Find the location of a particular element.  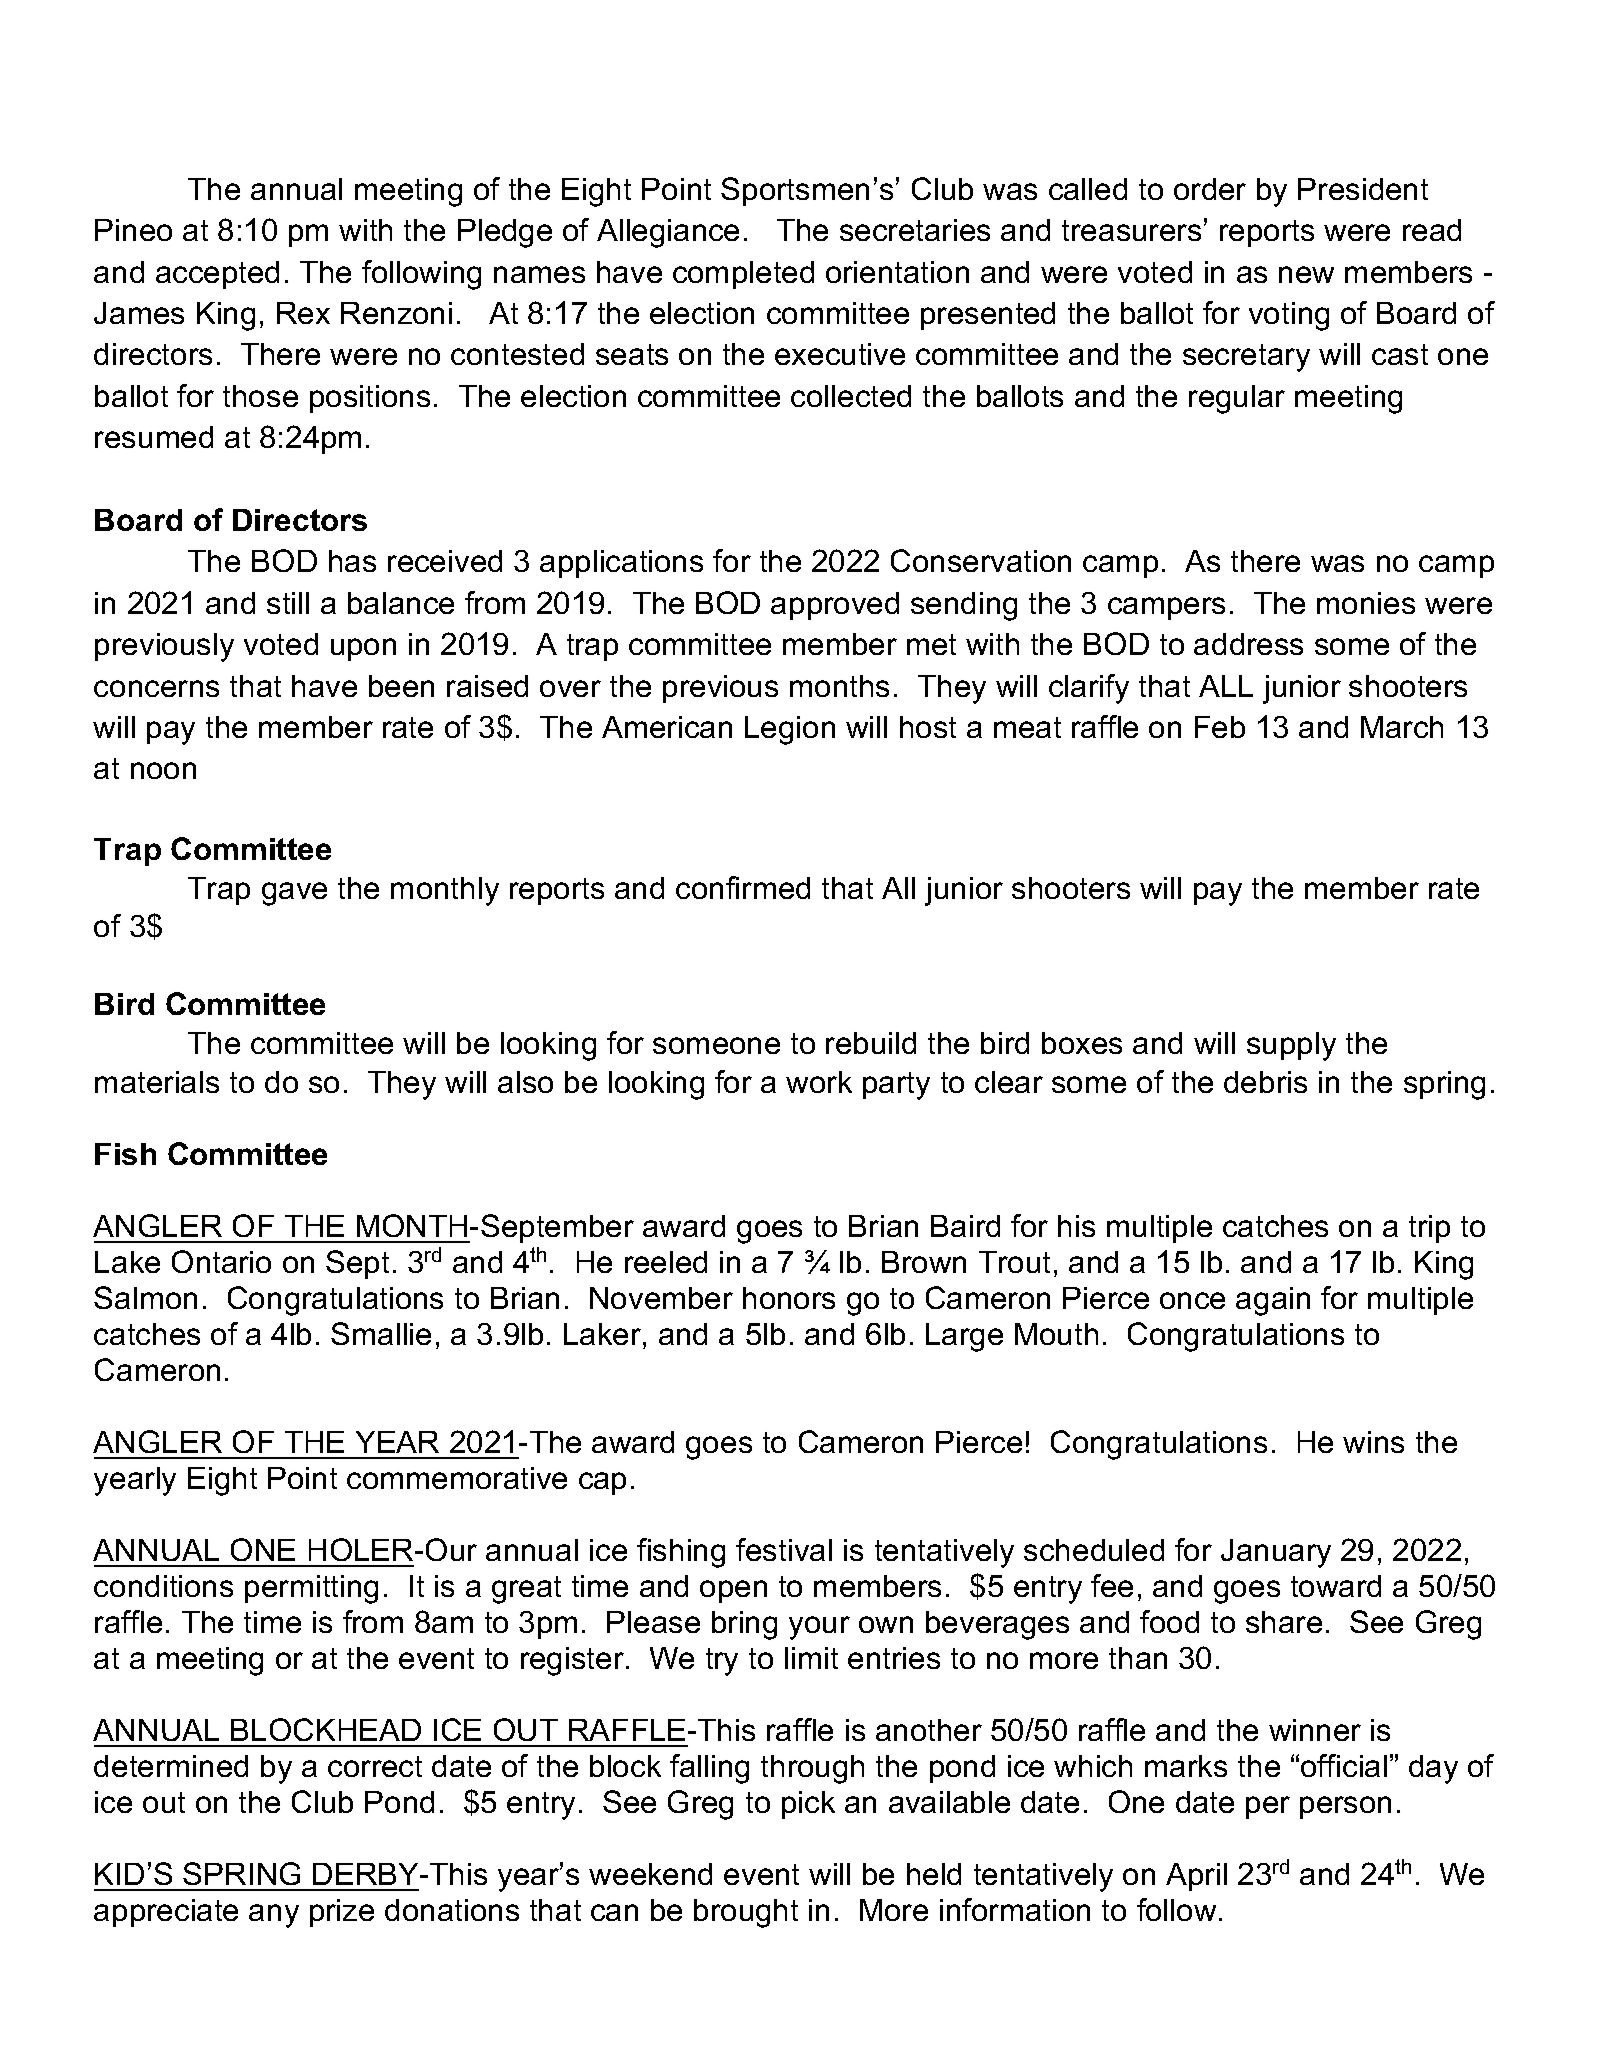

completed is located at coordinates (743, 275).
